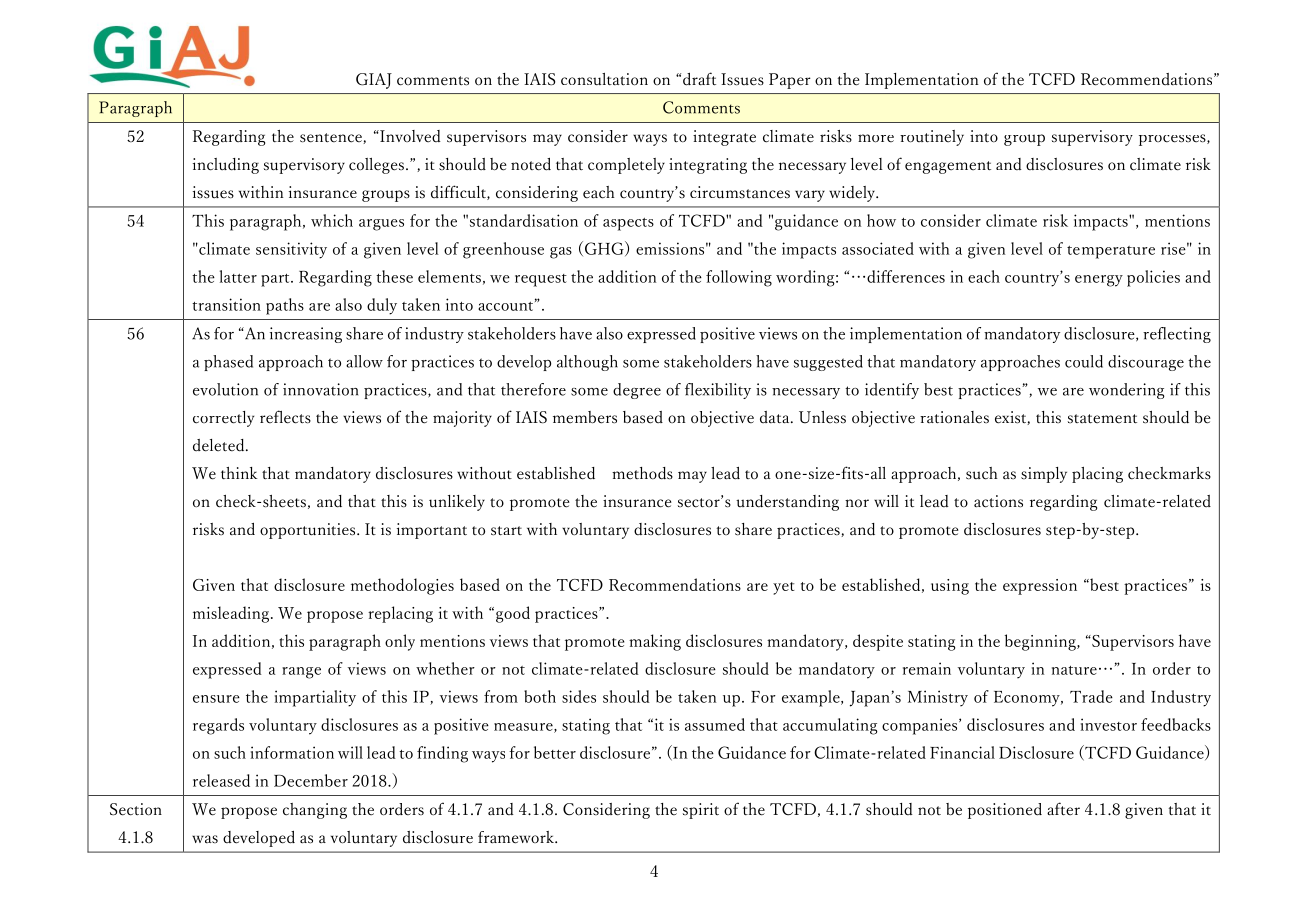 The image size is (1308, 924). Describe the element at coordinates (1041, 642) in the screenshot. I see `beginning` at that location.
